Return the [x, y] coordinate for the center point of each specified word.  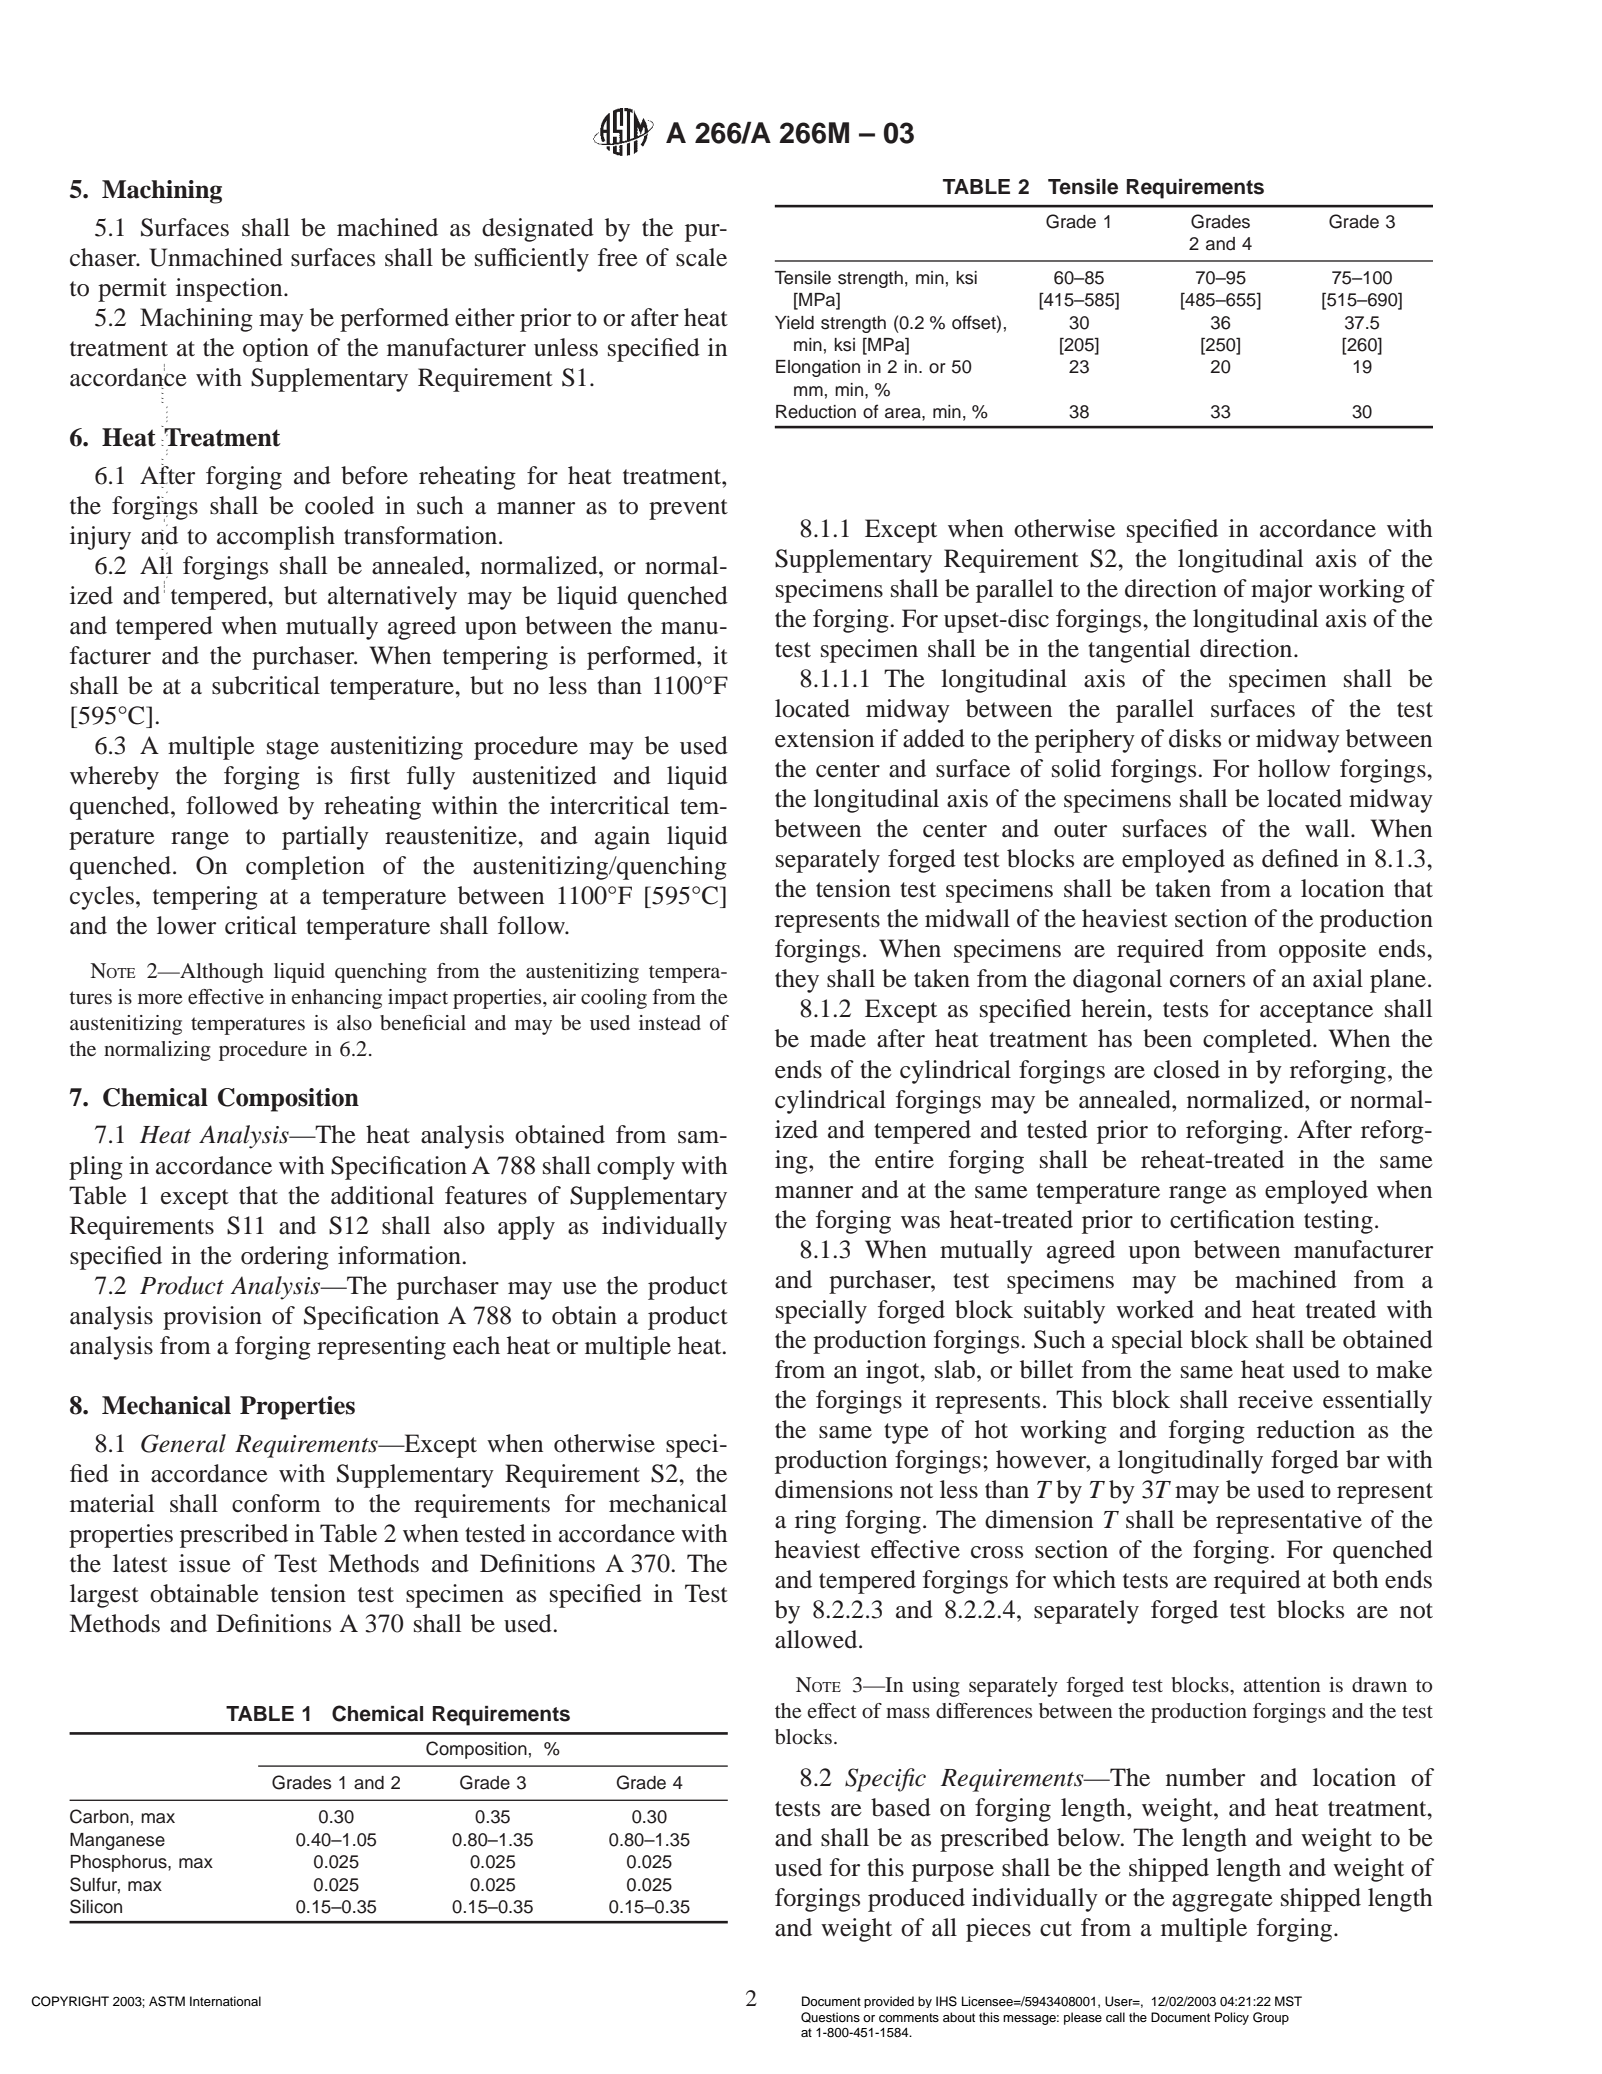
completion [305, 868]
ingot [894, 1372]
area [904, 413]
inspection [230, 290]
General [183, 1443]
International [225, 2001]
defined [1300, 858]
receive [1275, 1399]
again [622, 838]
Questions [830, 2017]
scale [701, 257]
